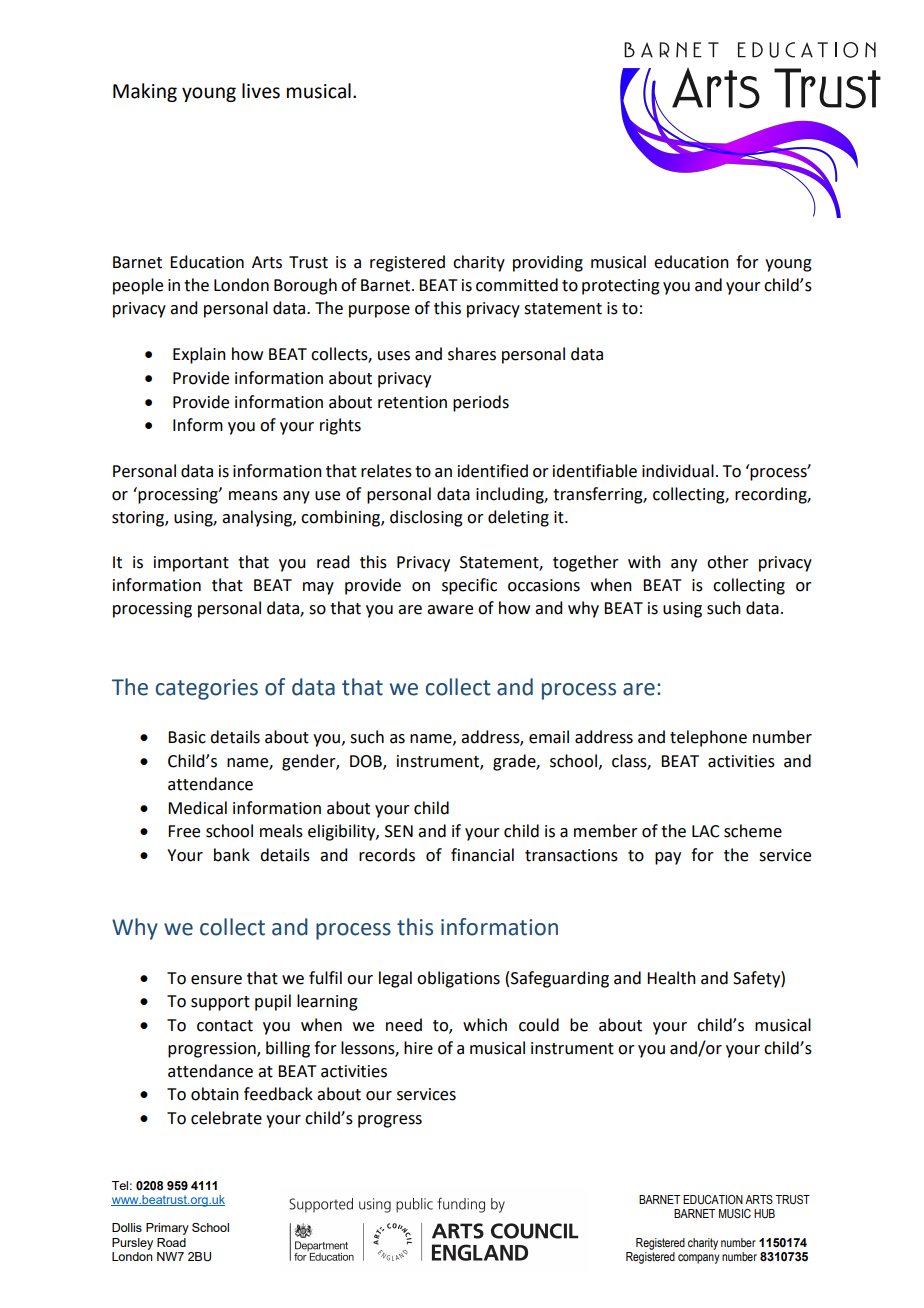 This screenshot has height=1308, width=924. What do you see at coordinates (216, 980) in the screenshot?
I see `ensure` at bounding box center [216, 980].
